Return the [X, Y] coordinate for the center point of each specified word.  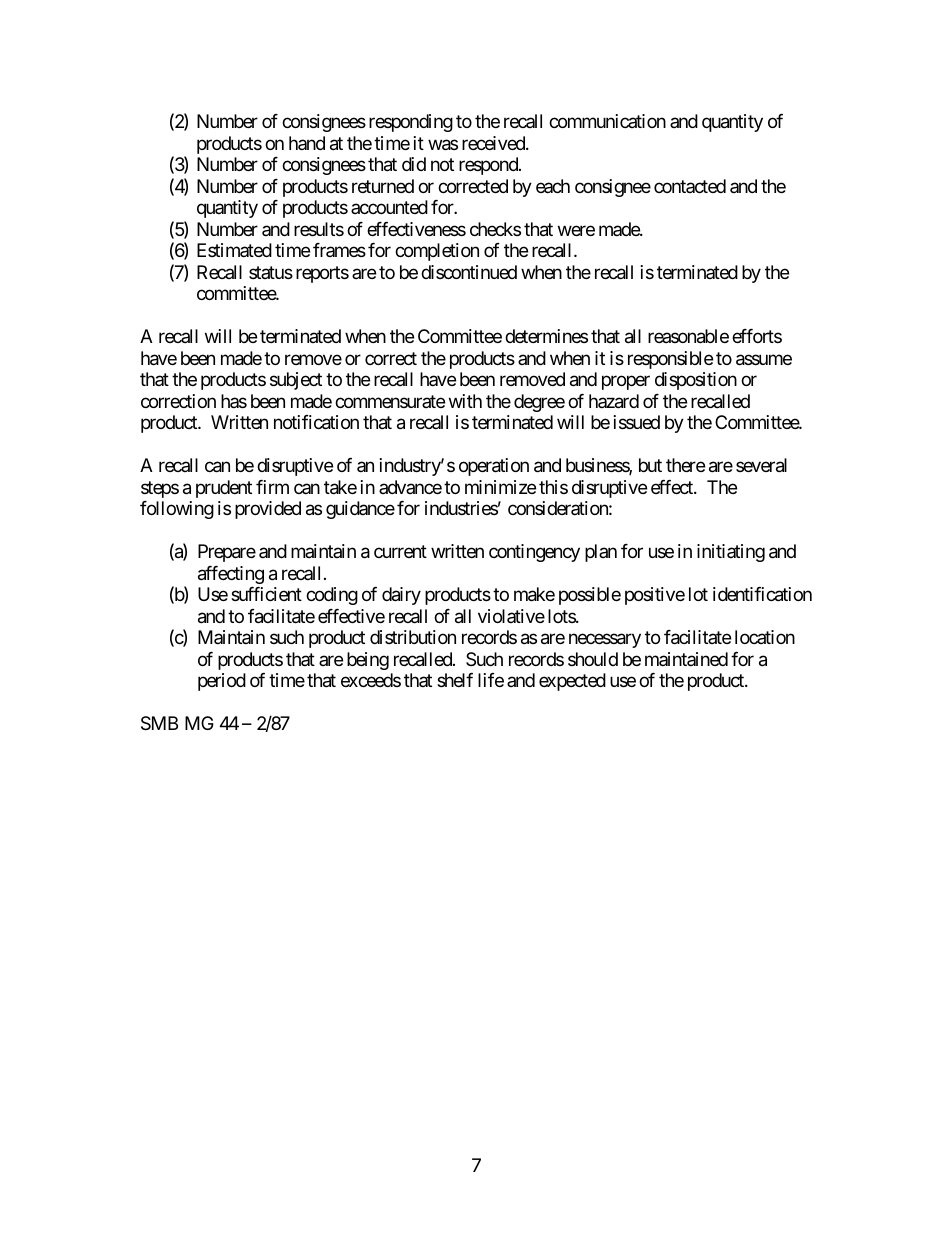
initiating [731, 553]
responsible [670, 360]
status [271, 272]
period [222, 682]
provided [268, 510]
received [494, 143]
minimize [500, 487]
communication [607, 121]
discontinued [469, 272]
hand [307, 143]
